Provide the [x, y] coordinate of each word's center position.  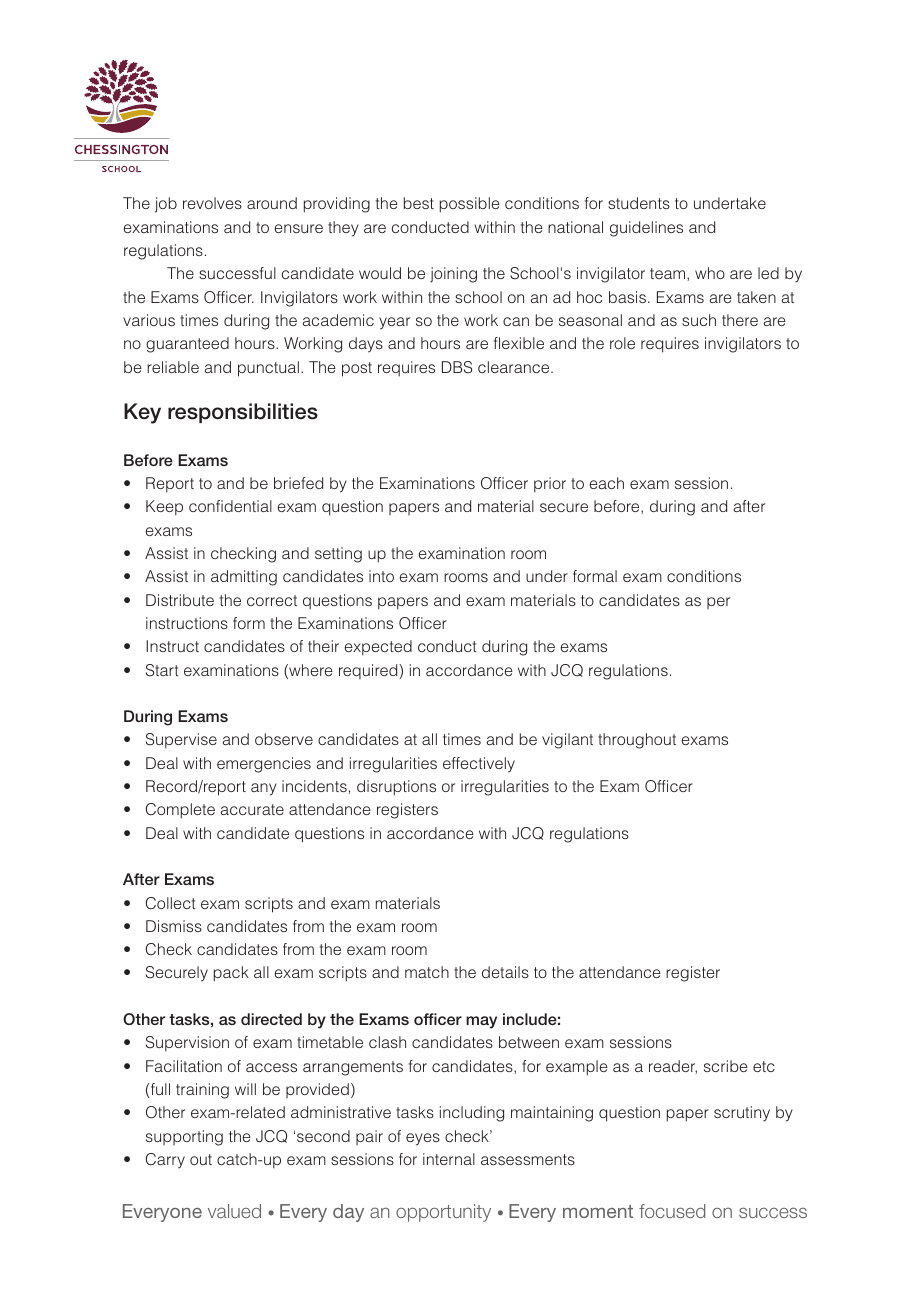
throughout [637, 741]
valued [234, 1211]
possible [470, 205]
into [381, 576]
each [607, 483]
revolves [212, 203]
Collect [171, 903]
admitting [244, 578]
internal [449, 1159]
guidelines [646, 229]
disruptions [396, 788]
